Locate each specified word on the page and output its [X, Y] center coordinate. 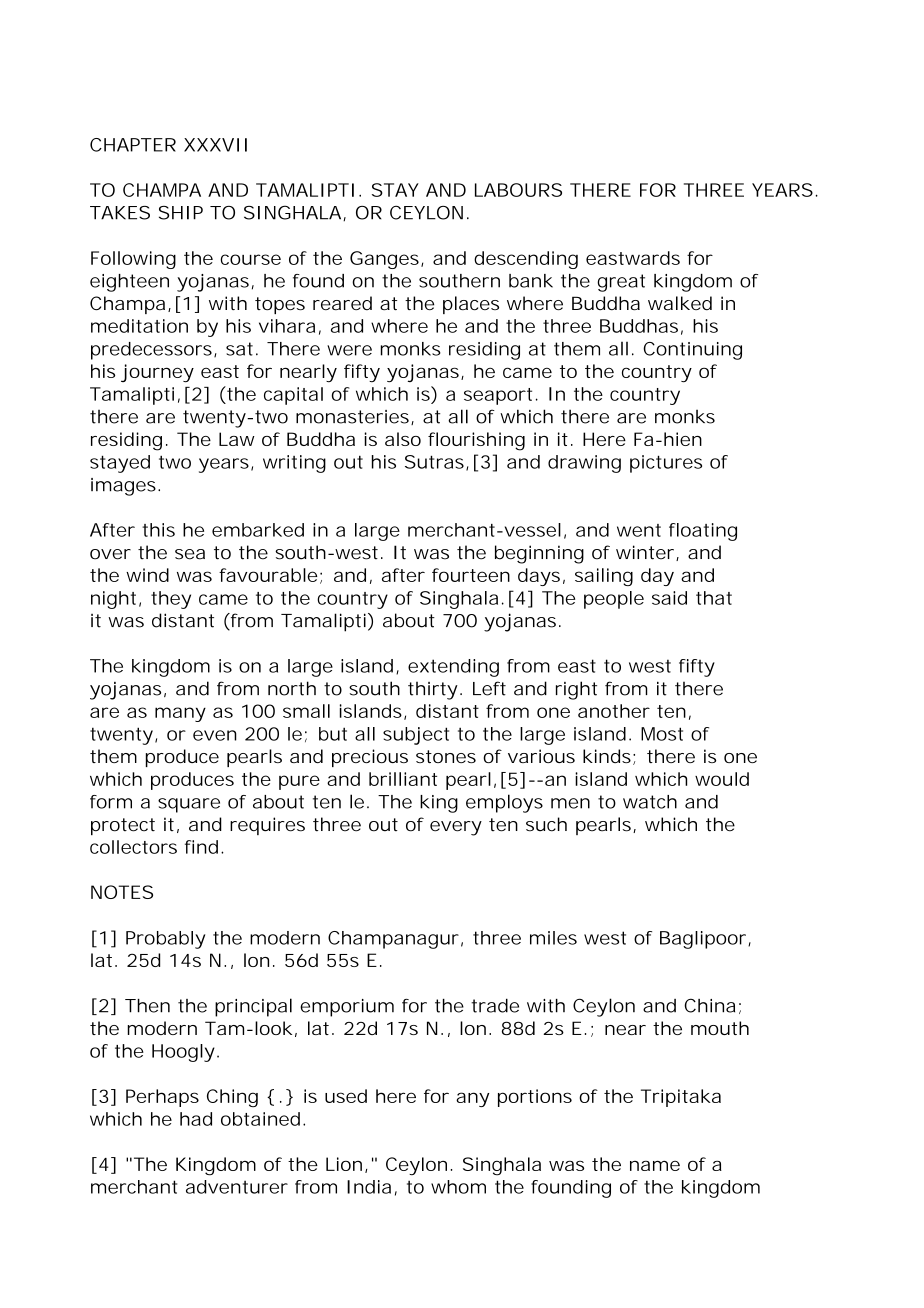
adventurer [237, 1187]
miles [553, 938]
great [621, 283]
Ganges [384, 260]
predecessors [151, 351]
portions [535, 1098]
